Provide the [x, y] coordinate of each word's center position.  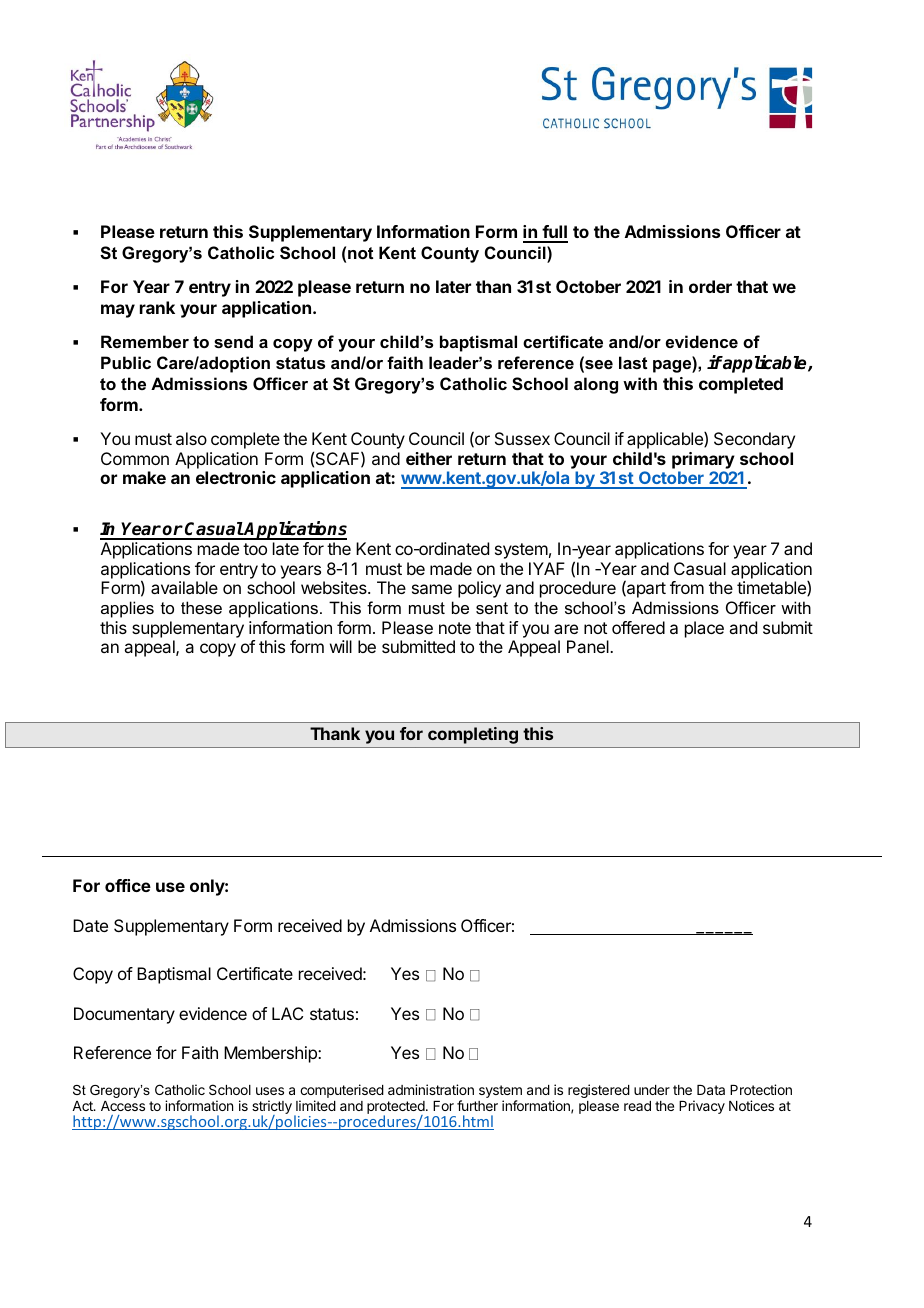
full [554, 233]
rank [157, 307]
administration [431, 1089]
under [652, 1090]
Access [123, 1106]
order [710, 286]
